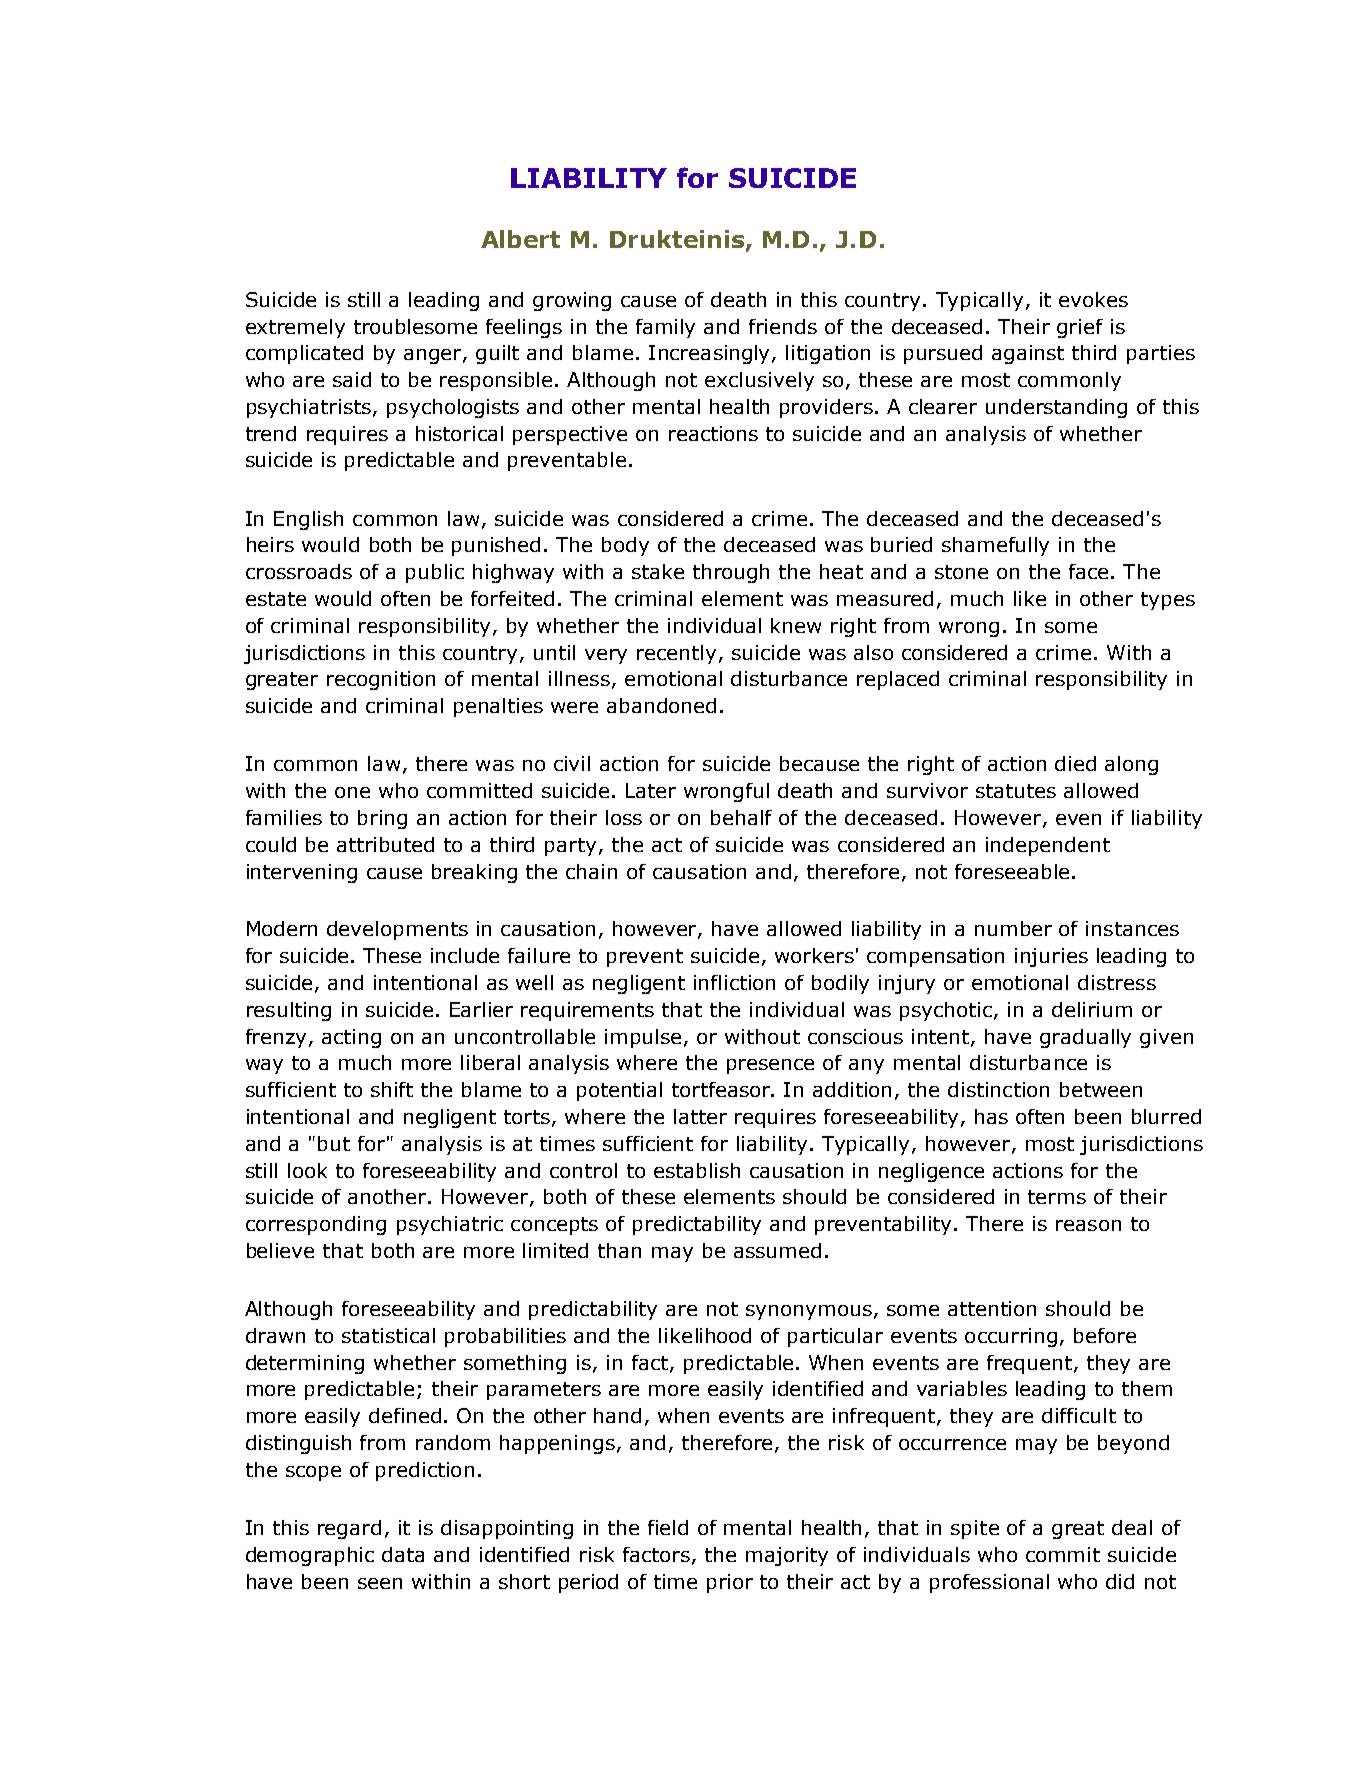 This screenshot has height=1768, width=1367. Describe the element at coordinates (1075, 763) in the screenshot. I see `died` at that location.
